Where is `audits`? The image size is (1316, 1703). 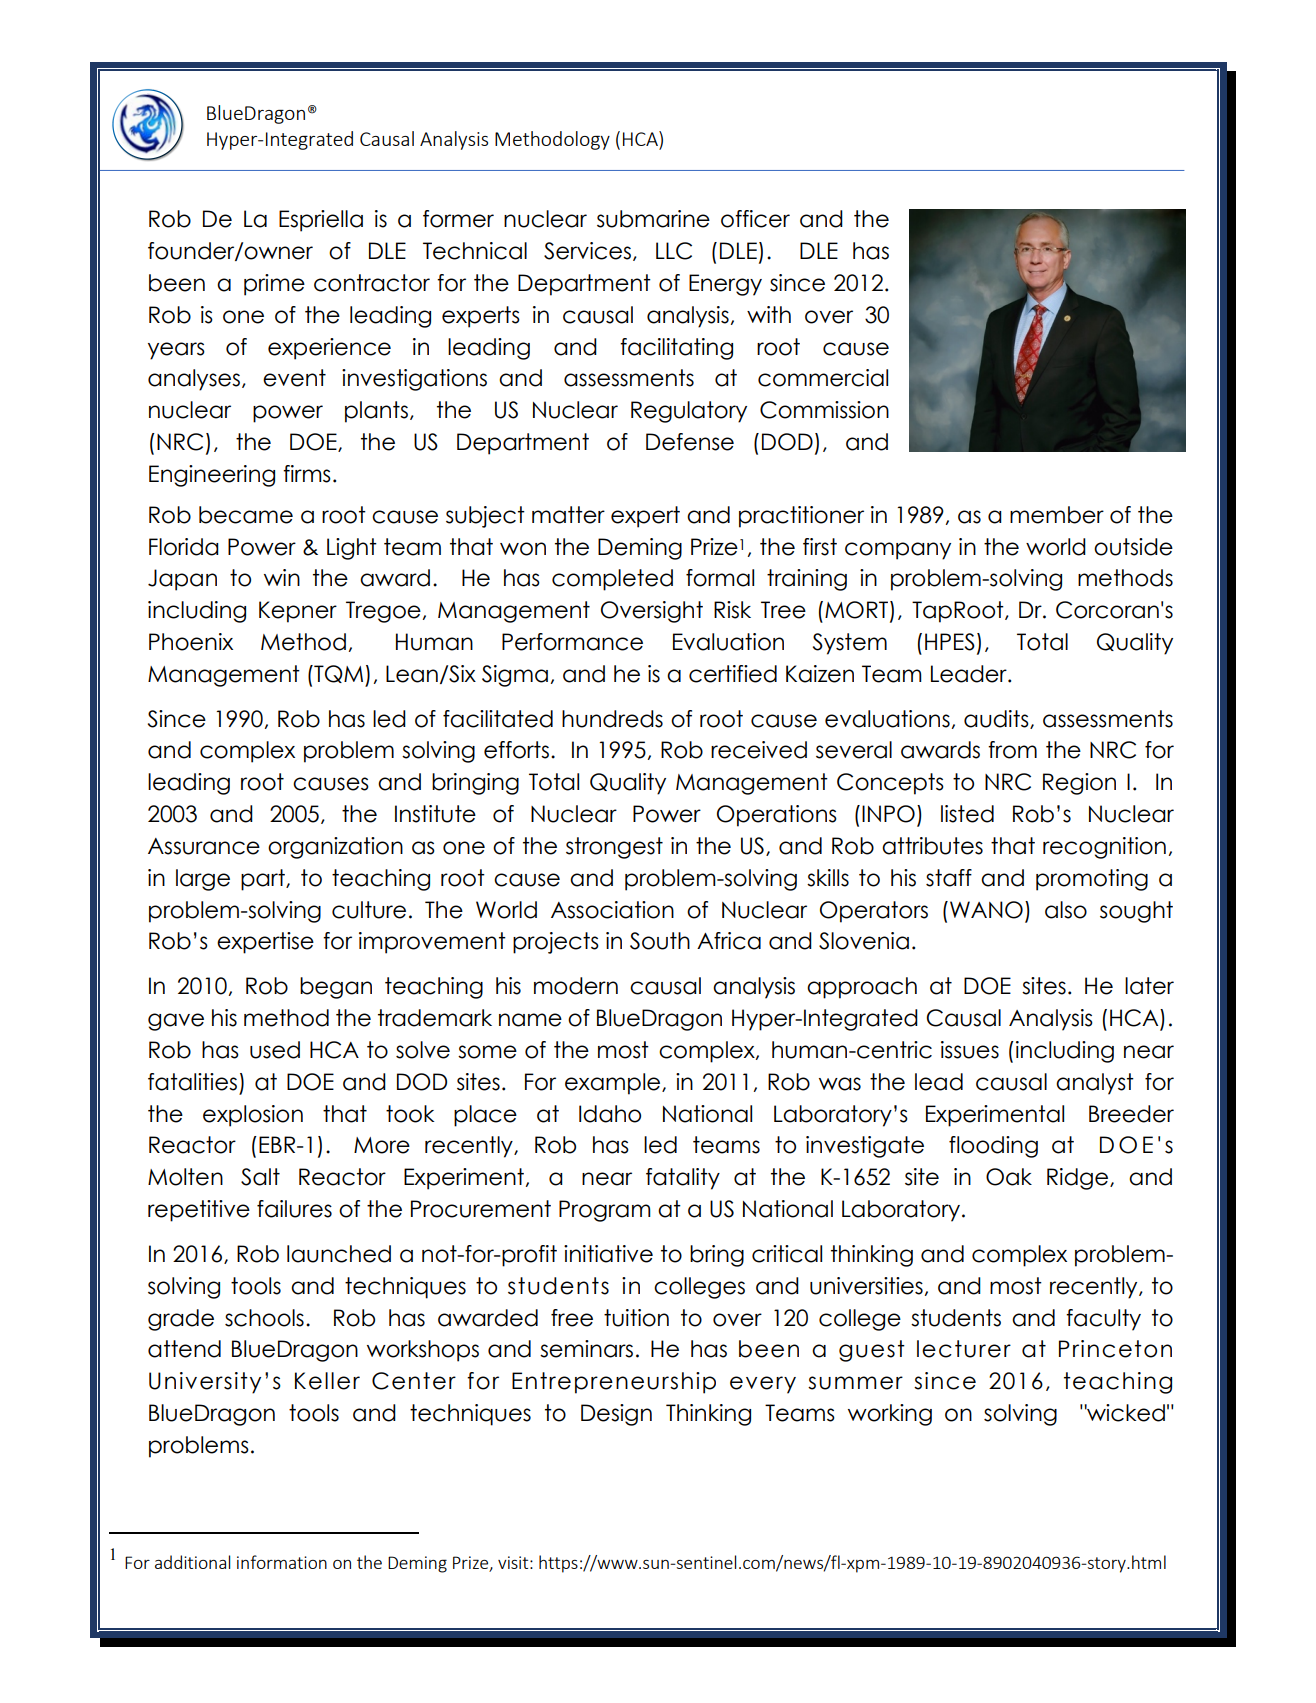 audits is located at coordinates (997, 719).
